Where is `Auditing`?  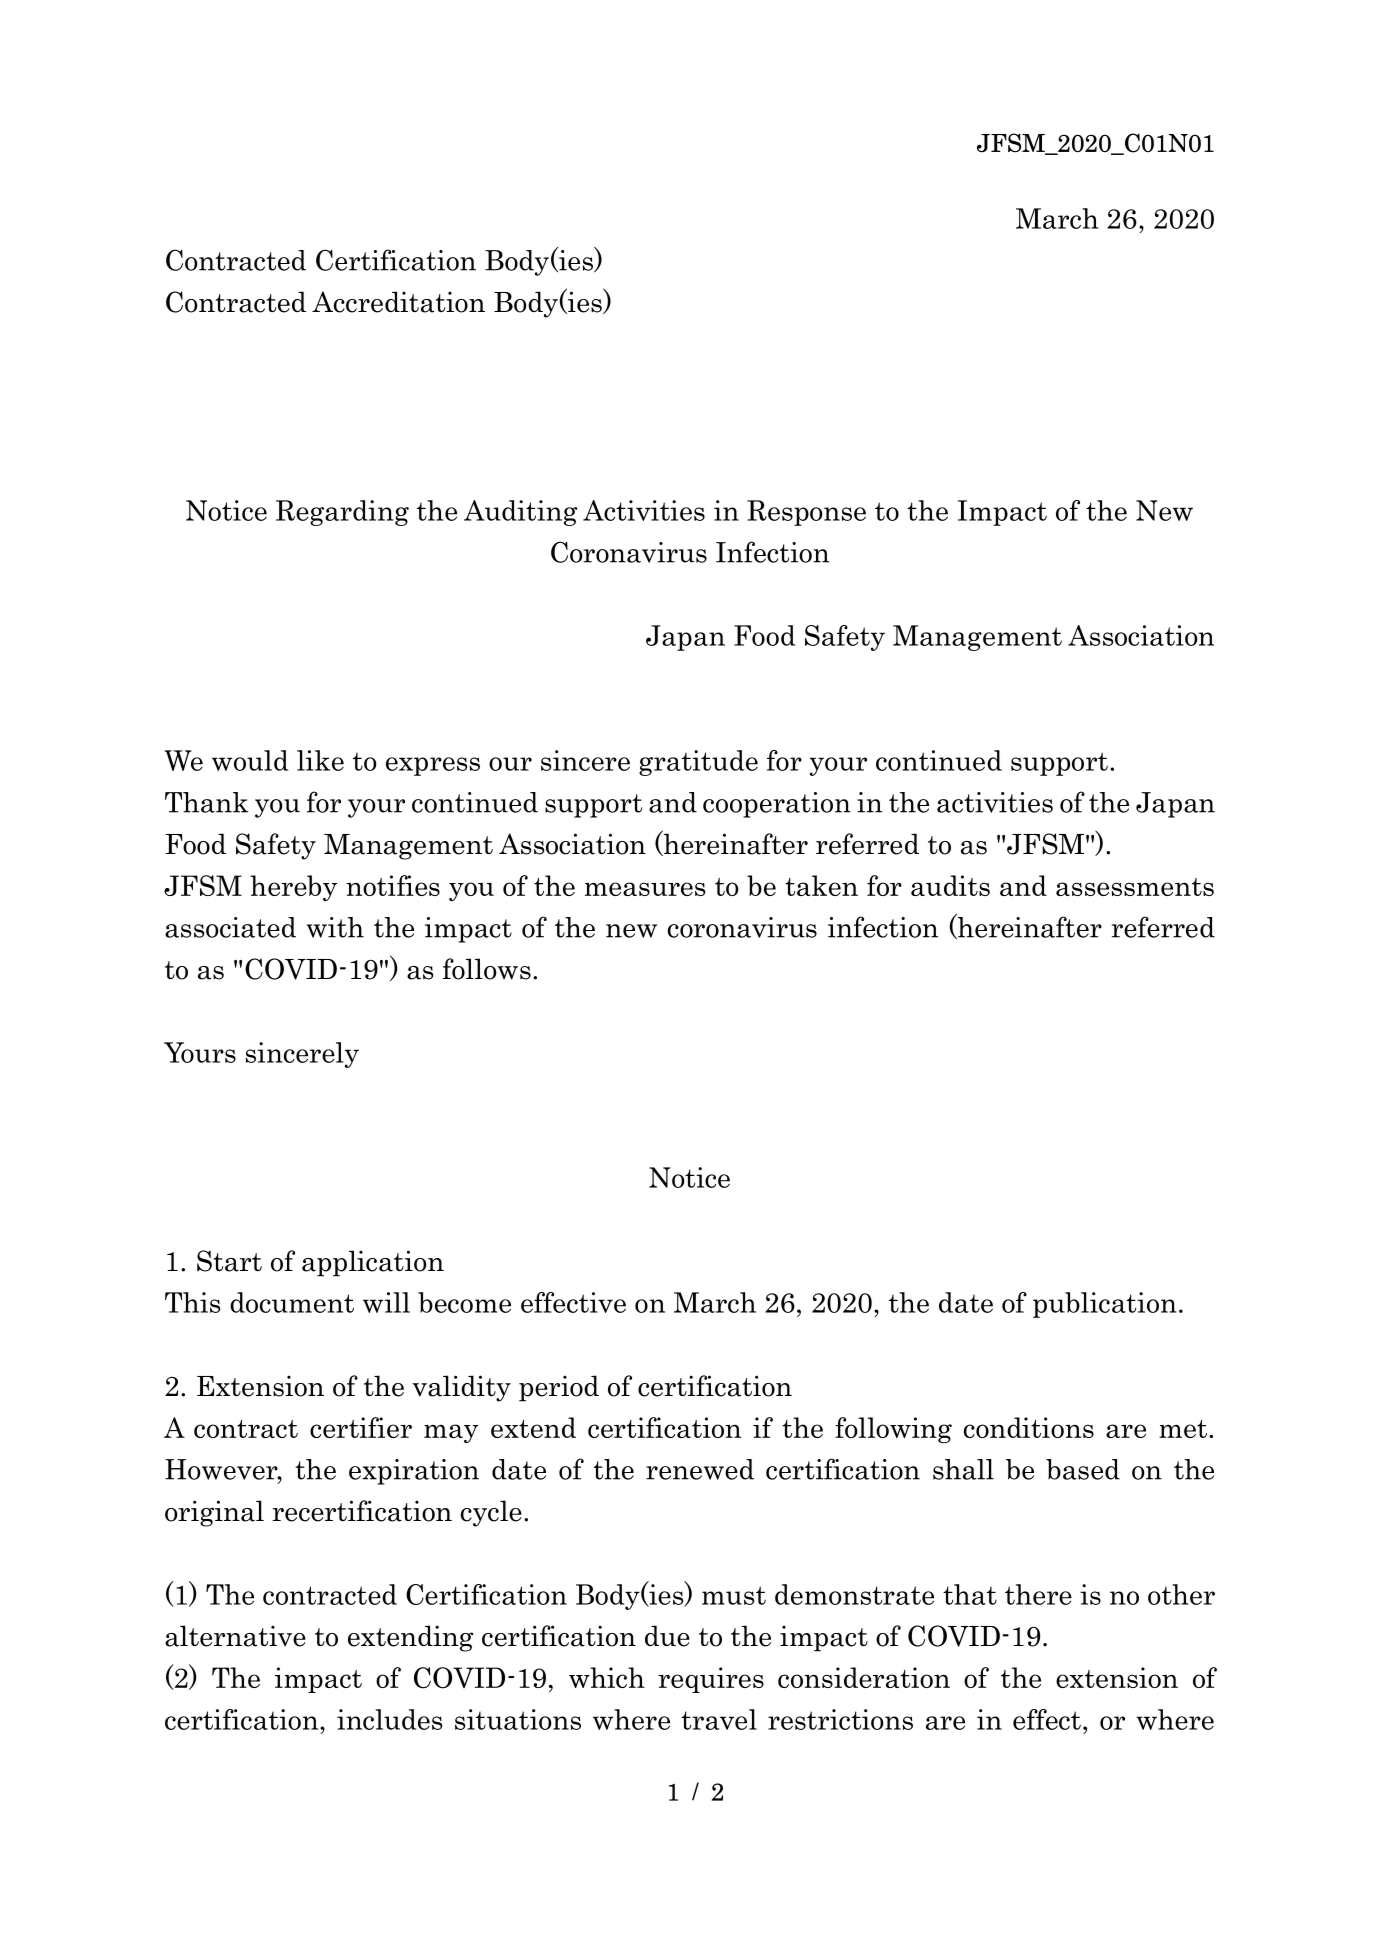 Auditing is located at coordinates (520, 513).
